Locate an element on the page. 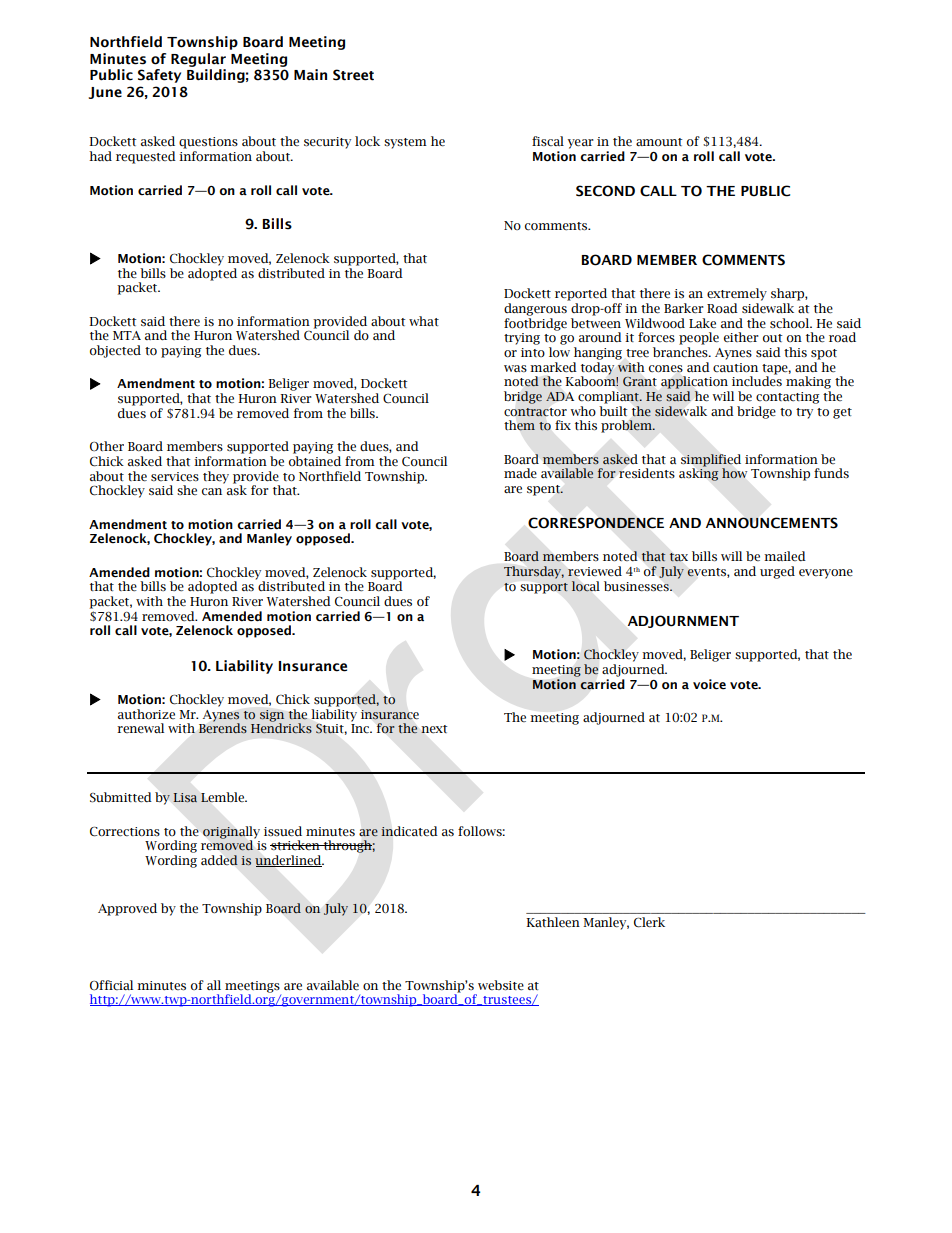 The width and height of the image is (952, 1233). can is located at coordinates (212, 491).
